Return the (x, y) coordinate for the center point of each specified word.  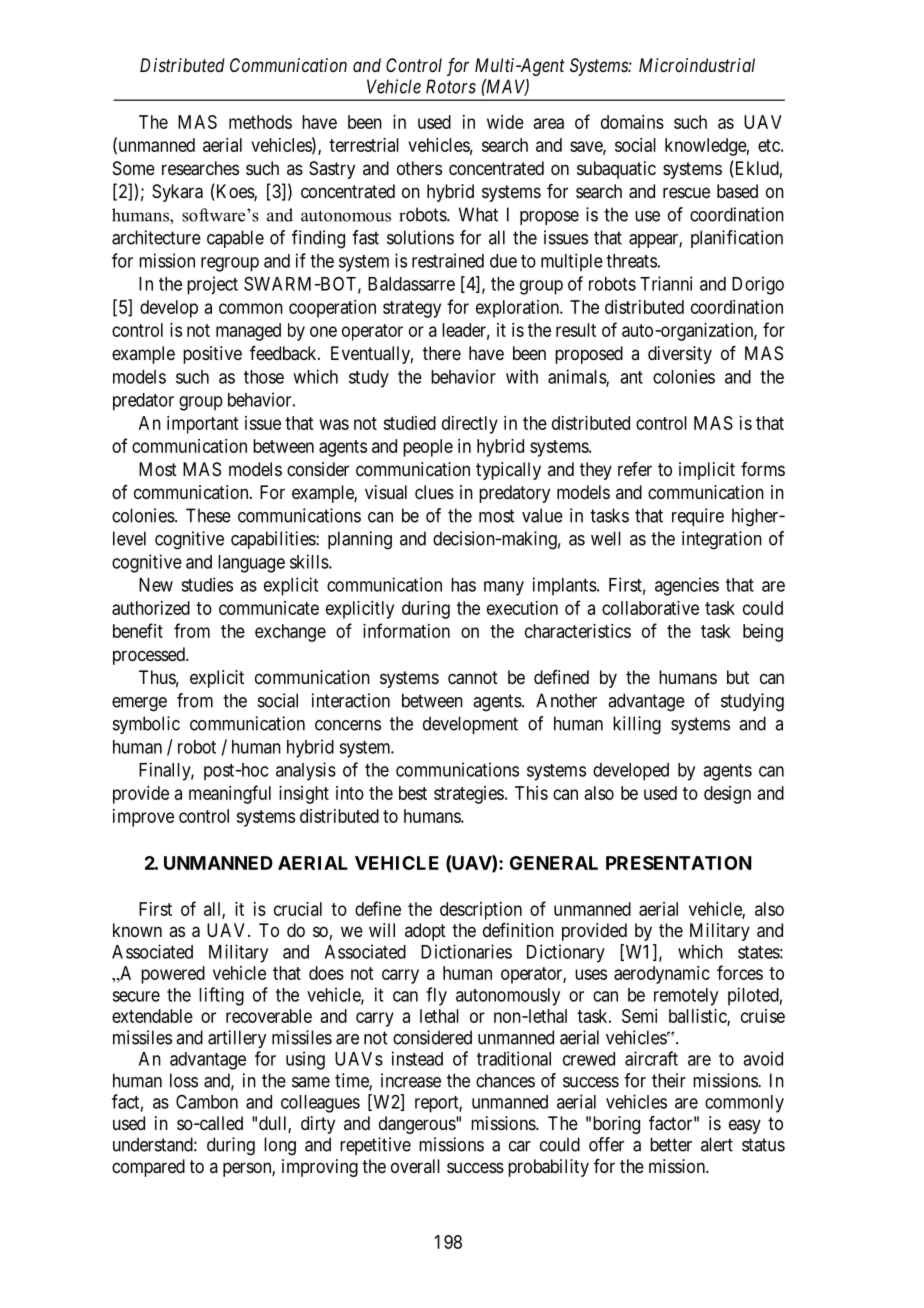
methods (260, 122)
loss (184, 1080)
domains (632, 122)
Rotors (451, 86)
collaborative (650, 608)
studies (207, 584)
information (406, 630)
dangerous (418, 1125)
